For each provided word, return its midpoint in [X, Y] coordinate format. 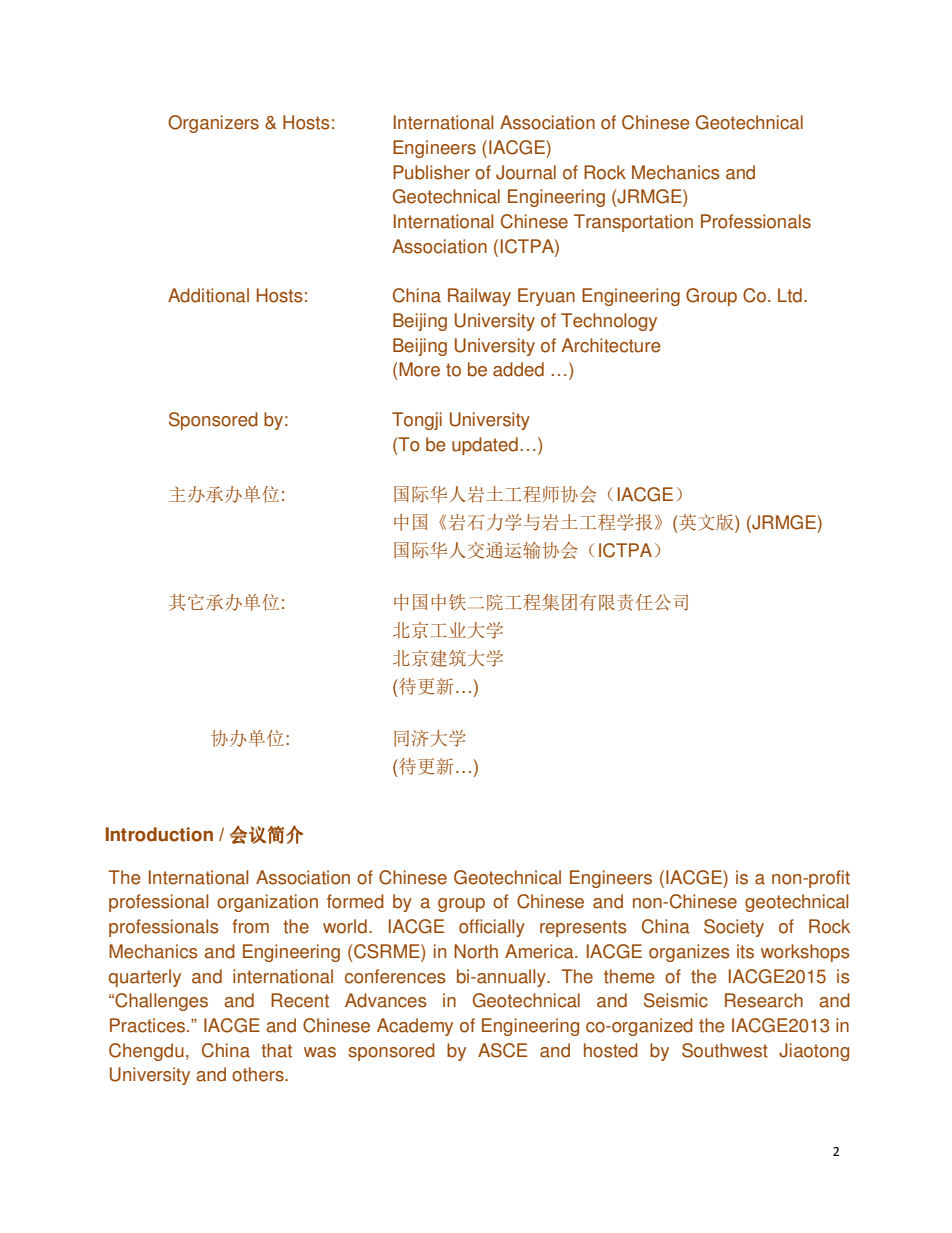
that [276, 1050]
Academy [415, 1027]
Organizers [213, 124]
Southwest [725, 1050]
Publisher [431, 172]
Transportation [633, 223]
